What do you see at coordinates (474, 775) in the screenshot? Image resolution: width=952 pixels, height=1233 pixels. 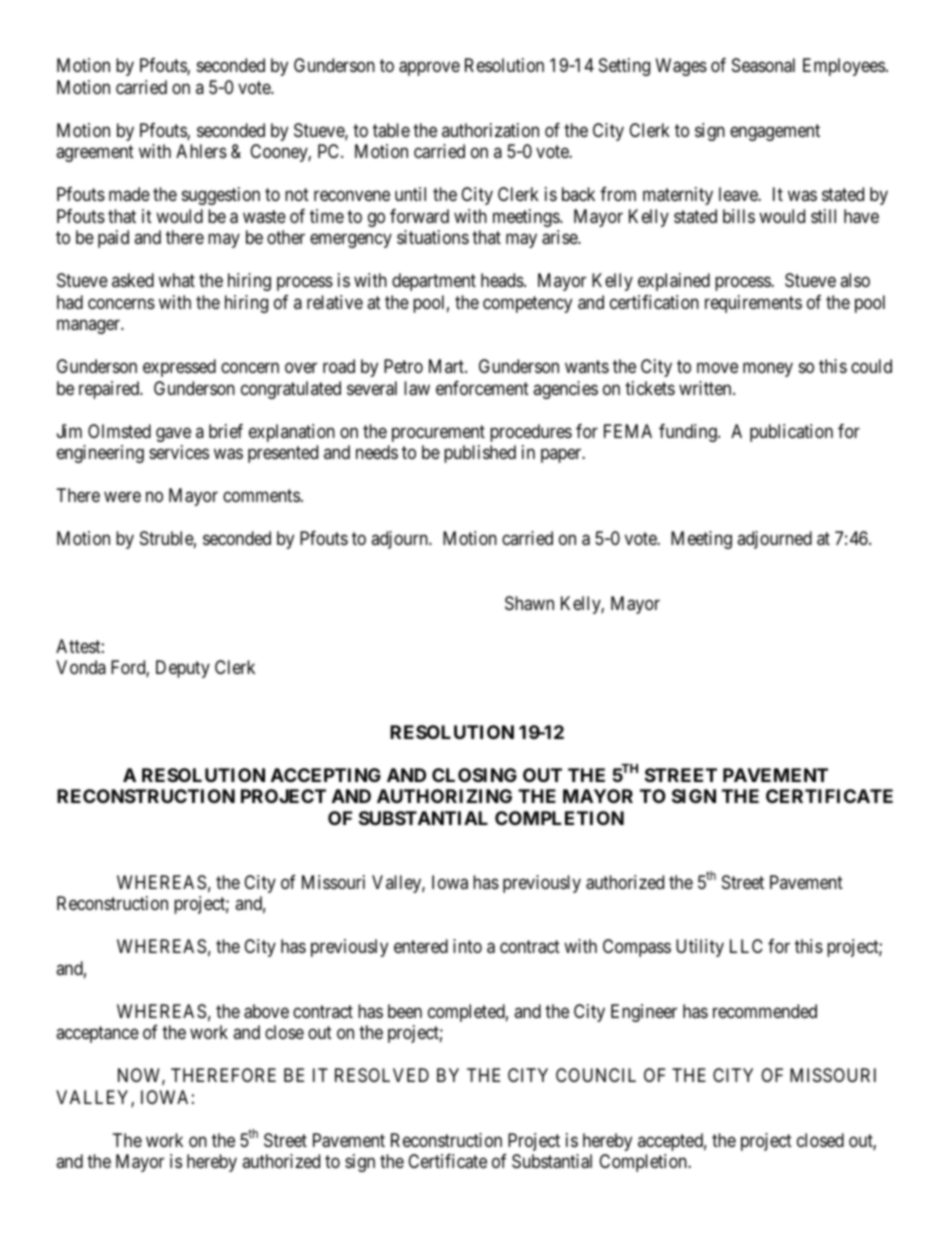 I see `CLOSING` at bounding box center [474, 775].
